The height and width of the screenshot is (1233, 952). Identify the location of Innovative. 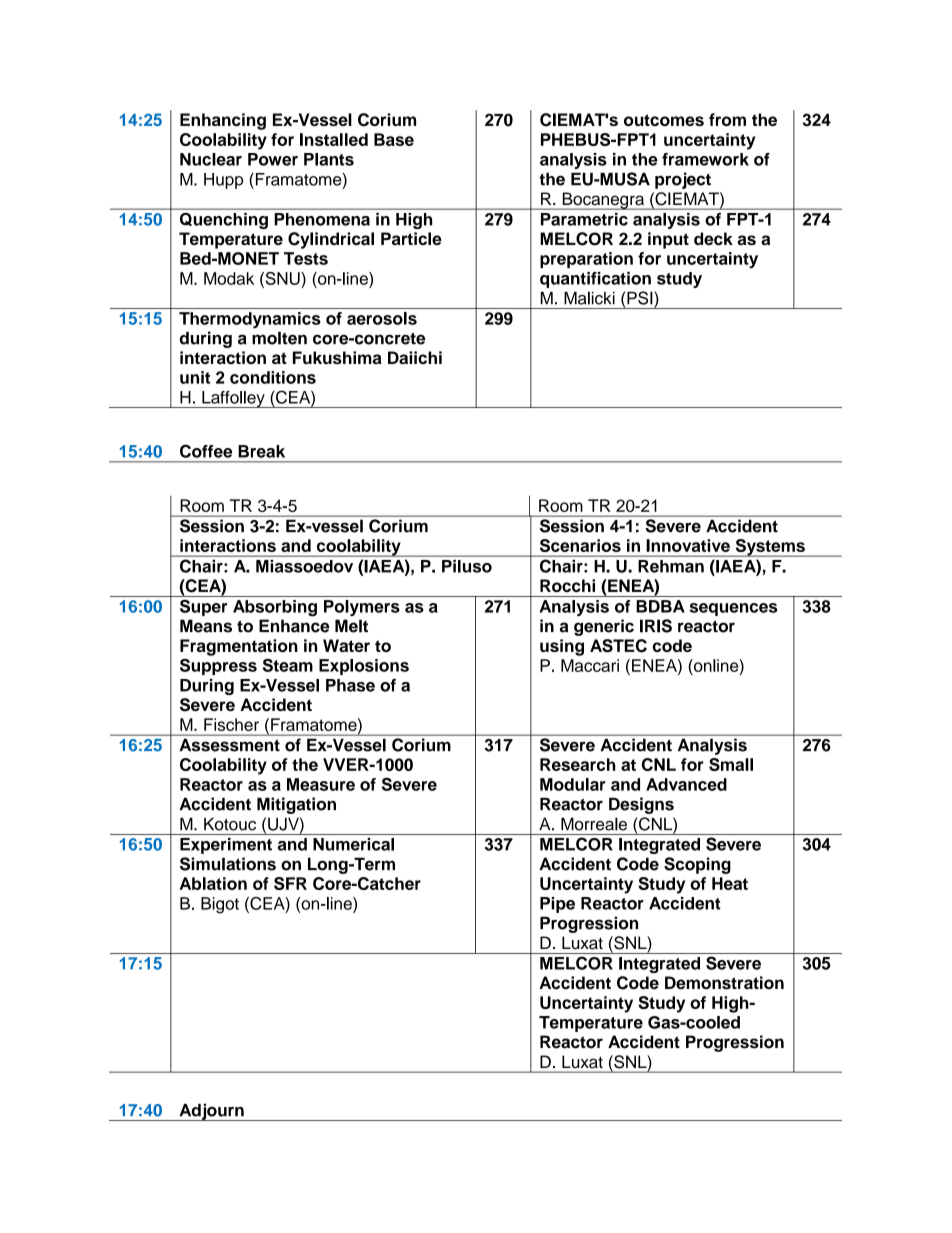
(688, 545).
